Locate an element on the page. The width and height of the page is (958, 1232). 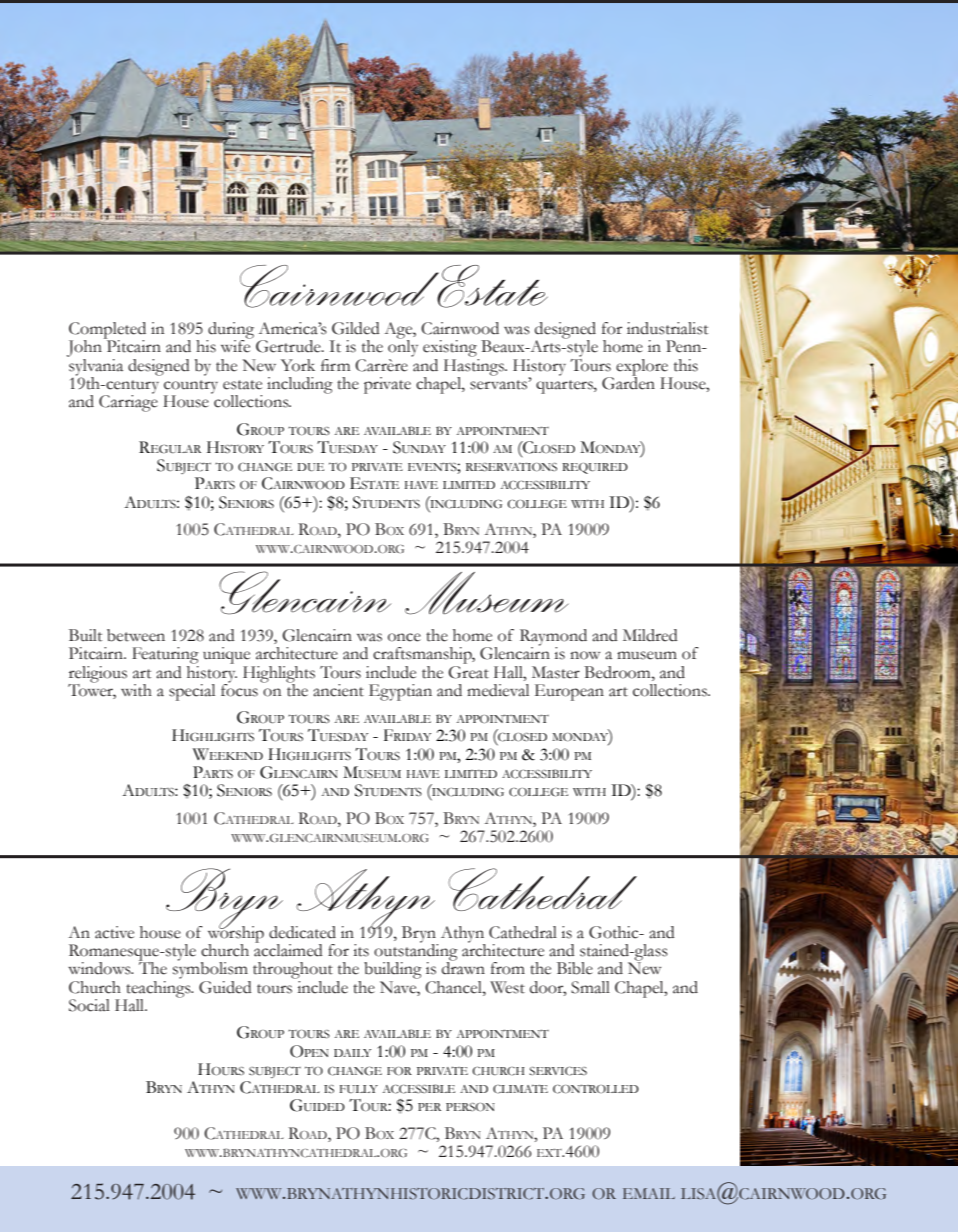
explore is located at coordinates (643, 368).
